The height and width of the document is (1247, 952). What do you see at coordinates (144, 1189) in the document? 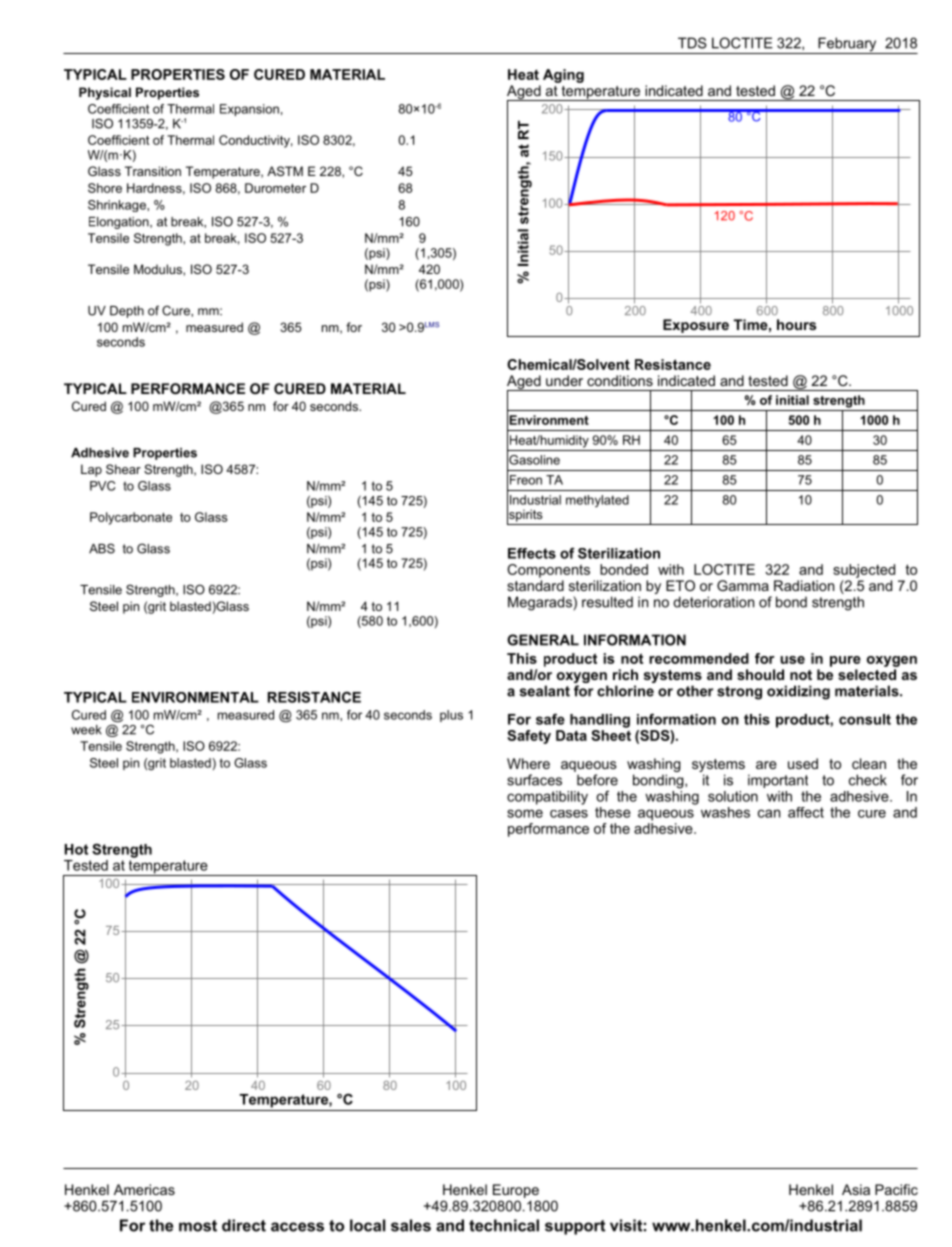
I see `Americas` at bounding box center [144, 1189].
